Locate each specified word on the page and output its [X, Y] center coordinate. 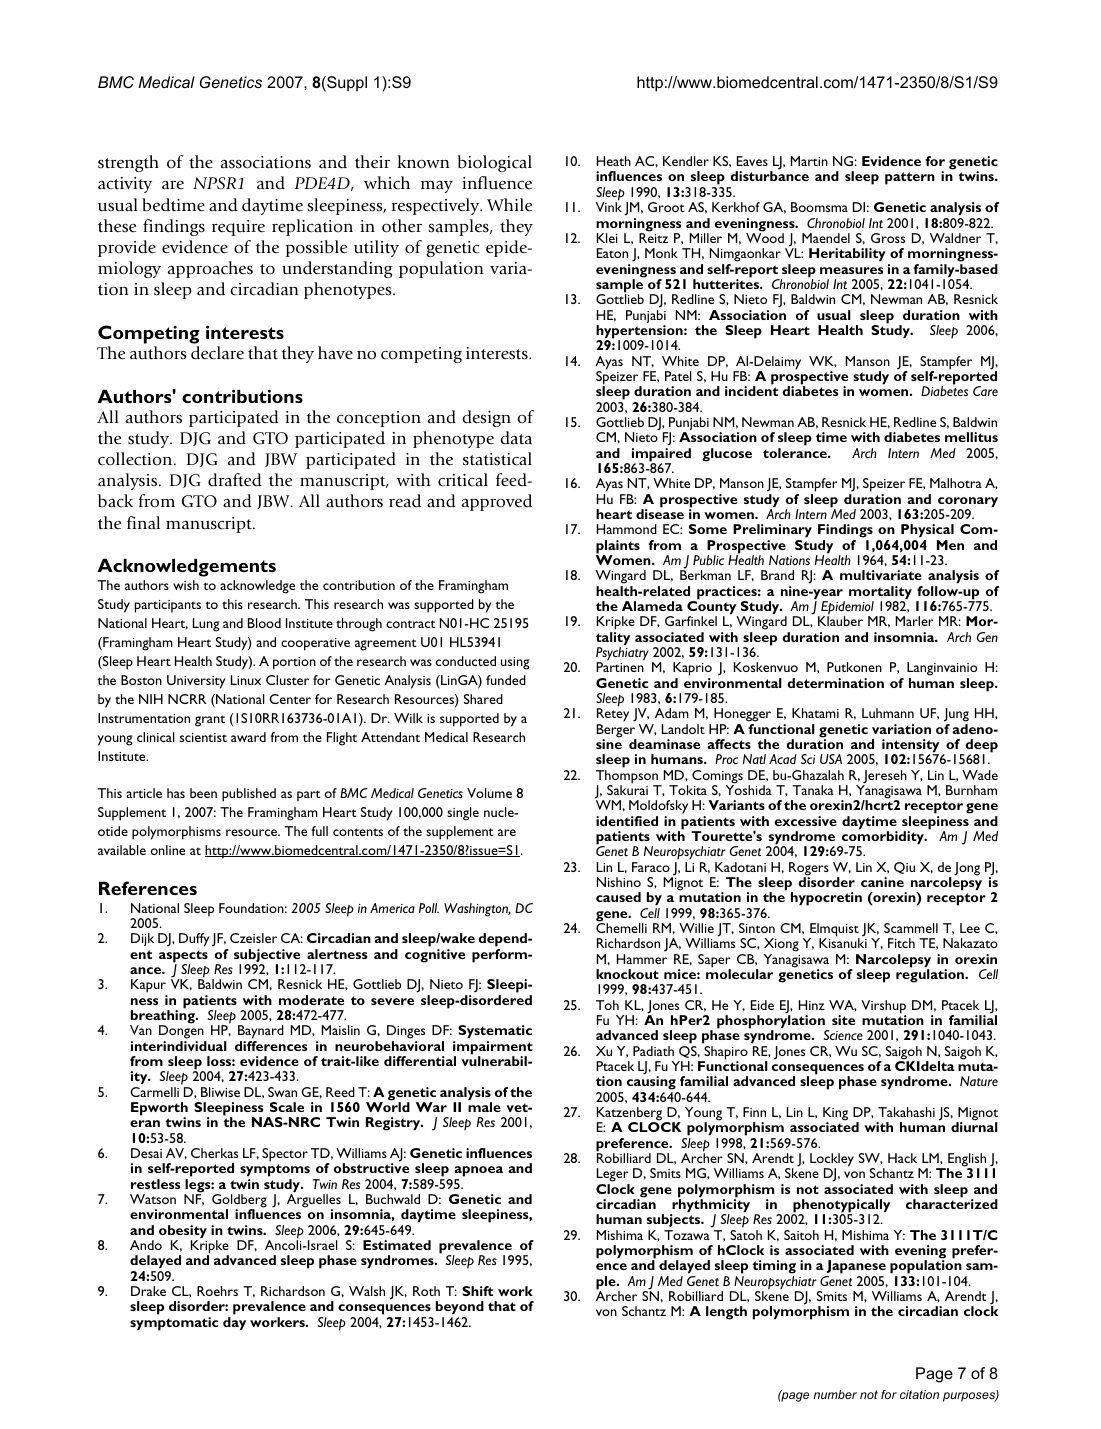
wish [186, 585]
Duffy [194, 940]
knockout [627, 974]
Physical [927, 530]
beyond [460, 1309]
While [509, 205]
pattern [910, 178]
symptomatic [174, 1324]
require [238, 228]
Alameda [652, 606]
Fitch [901, 943]
